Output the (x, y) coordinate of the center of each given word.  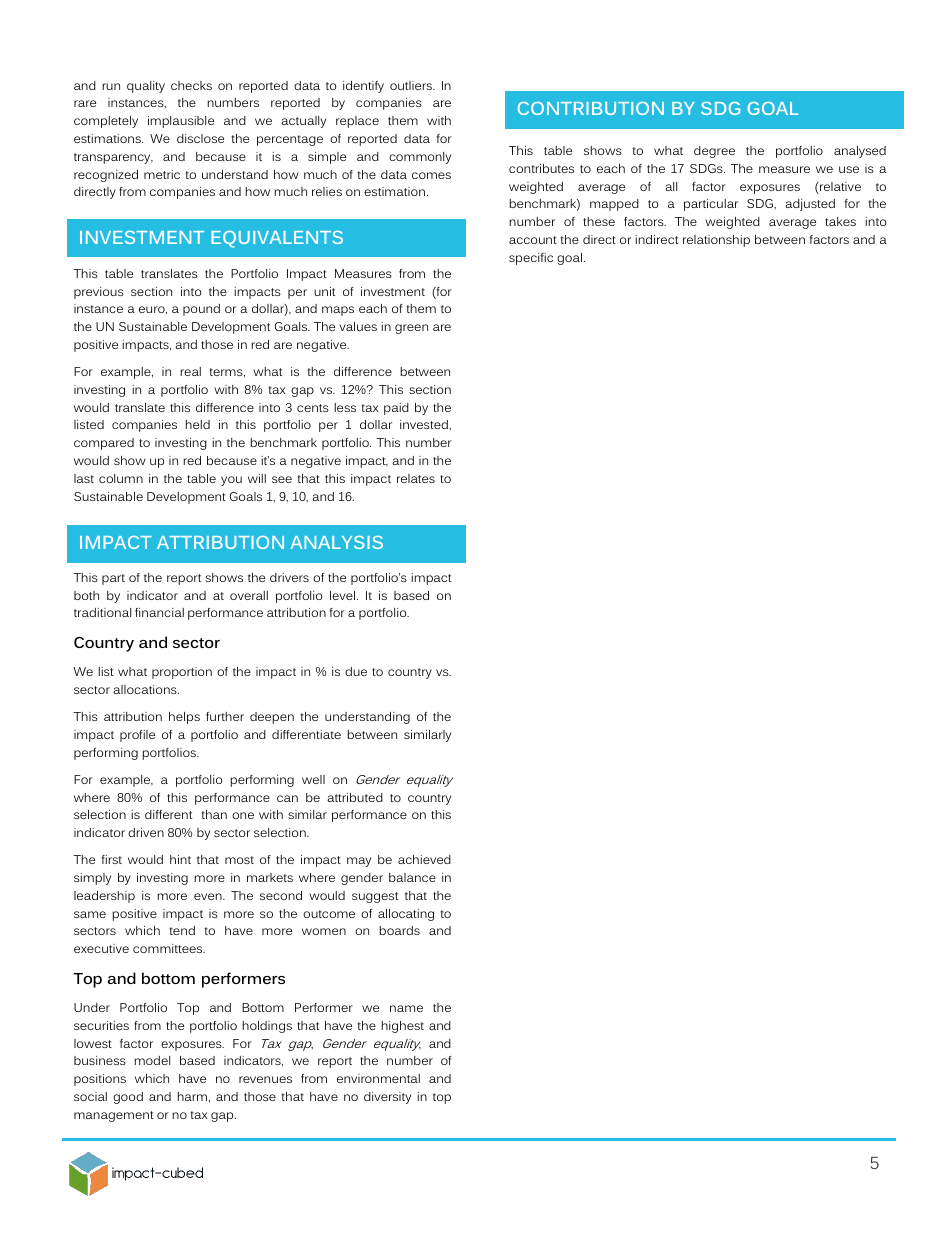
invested (425, 424)
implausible (181, 122)
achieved (424, 859)
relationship (716, 241)
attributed (355, 797)
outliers (412, 85)
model (152, 1060)
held (197, 424)
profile (137, 736)
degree (714, 152)
